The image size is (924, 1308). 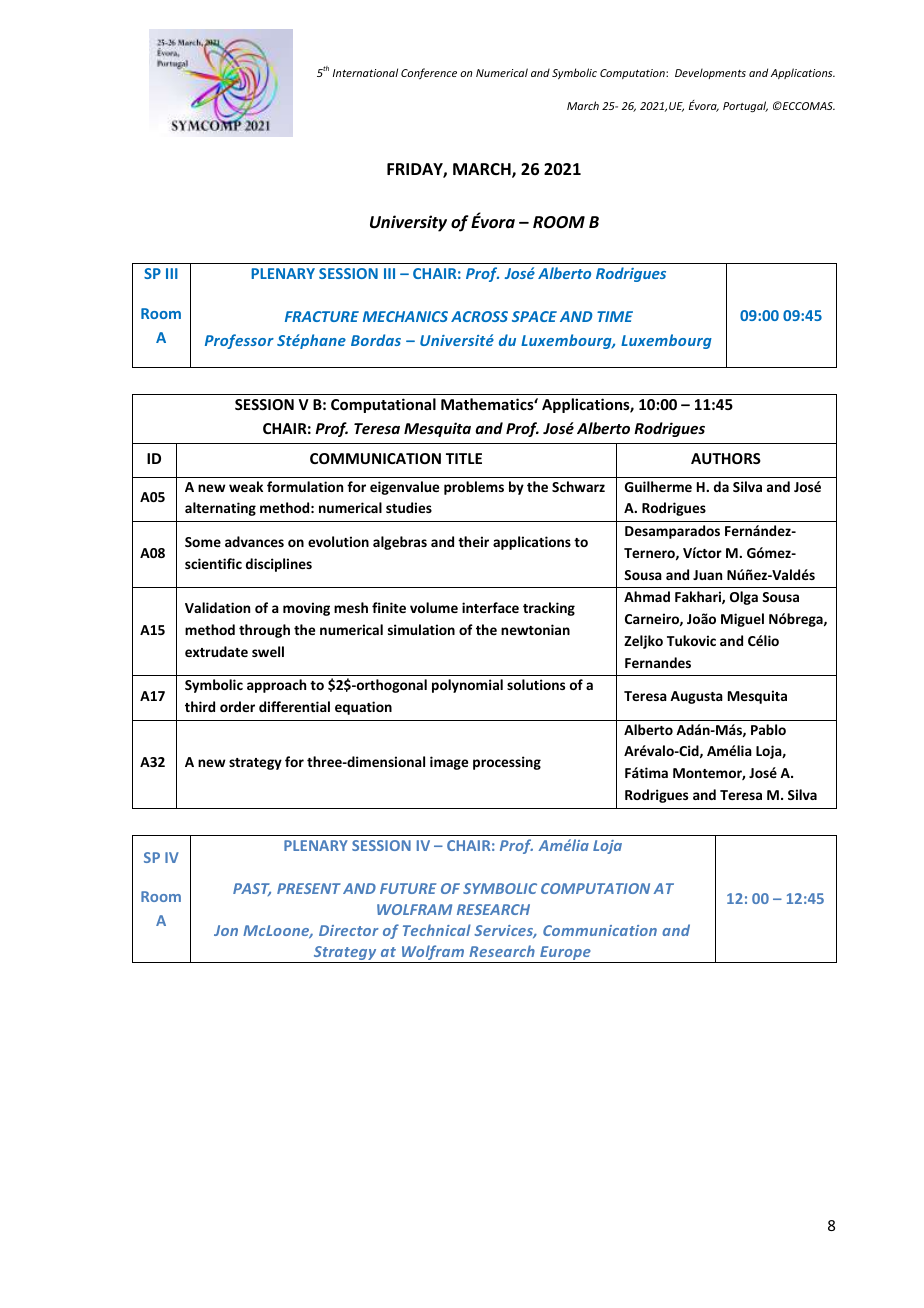 I want to click on advances, so click(x=254, y=541).
